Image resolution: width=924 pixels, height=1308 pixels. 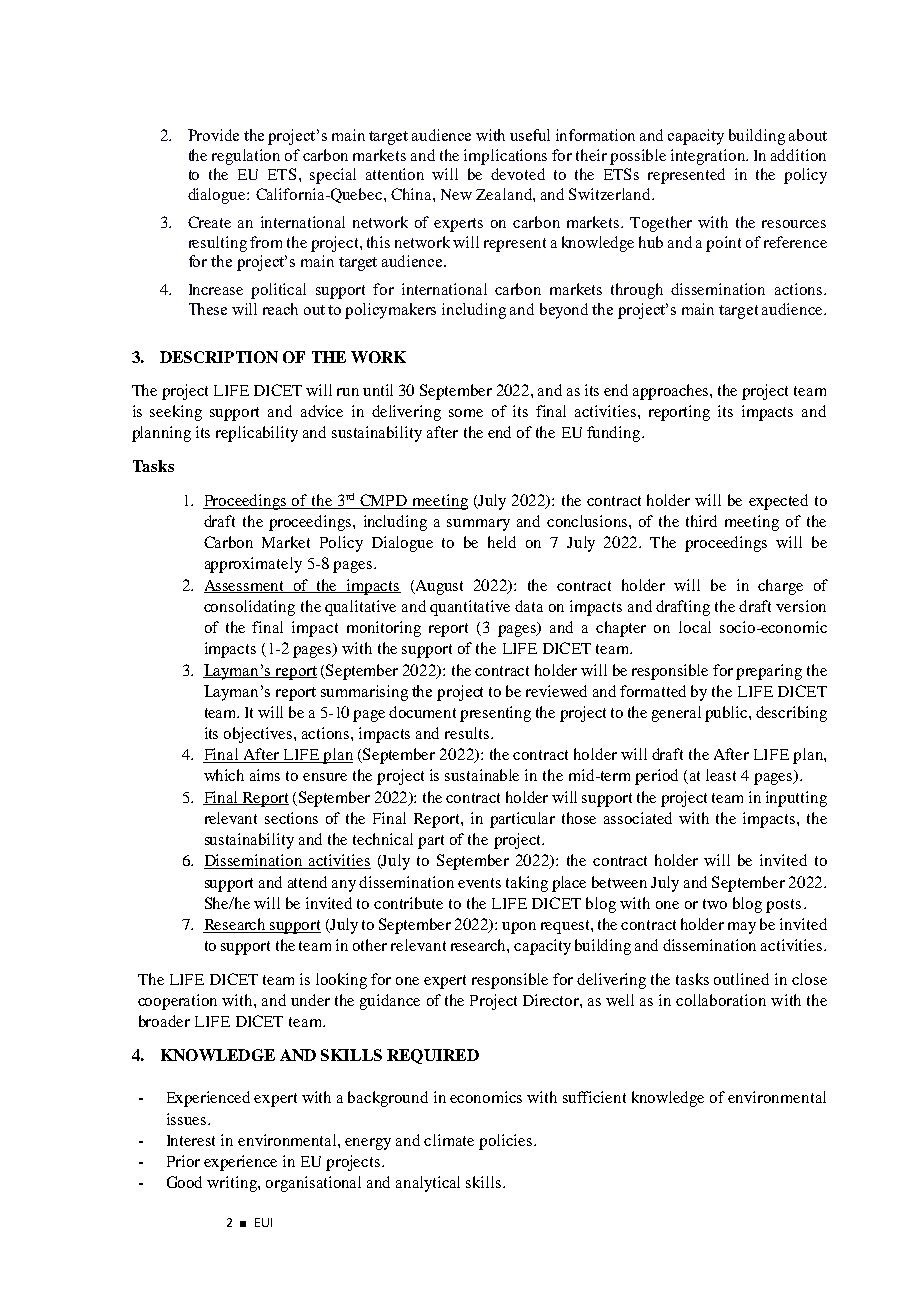 What do you see at coordinates (709, 157) in the screenshot?
I see `integration` at bounding box center [709, 157].
